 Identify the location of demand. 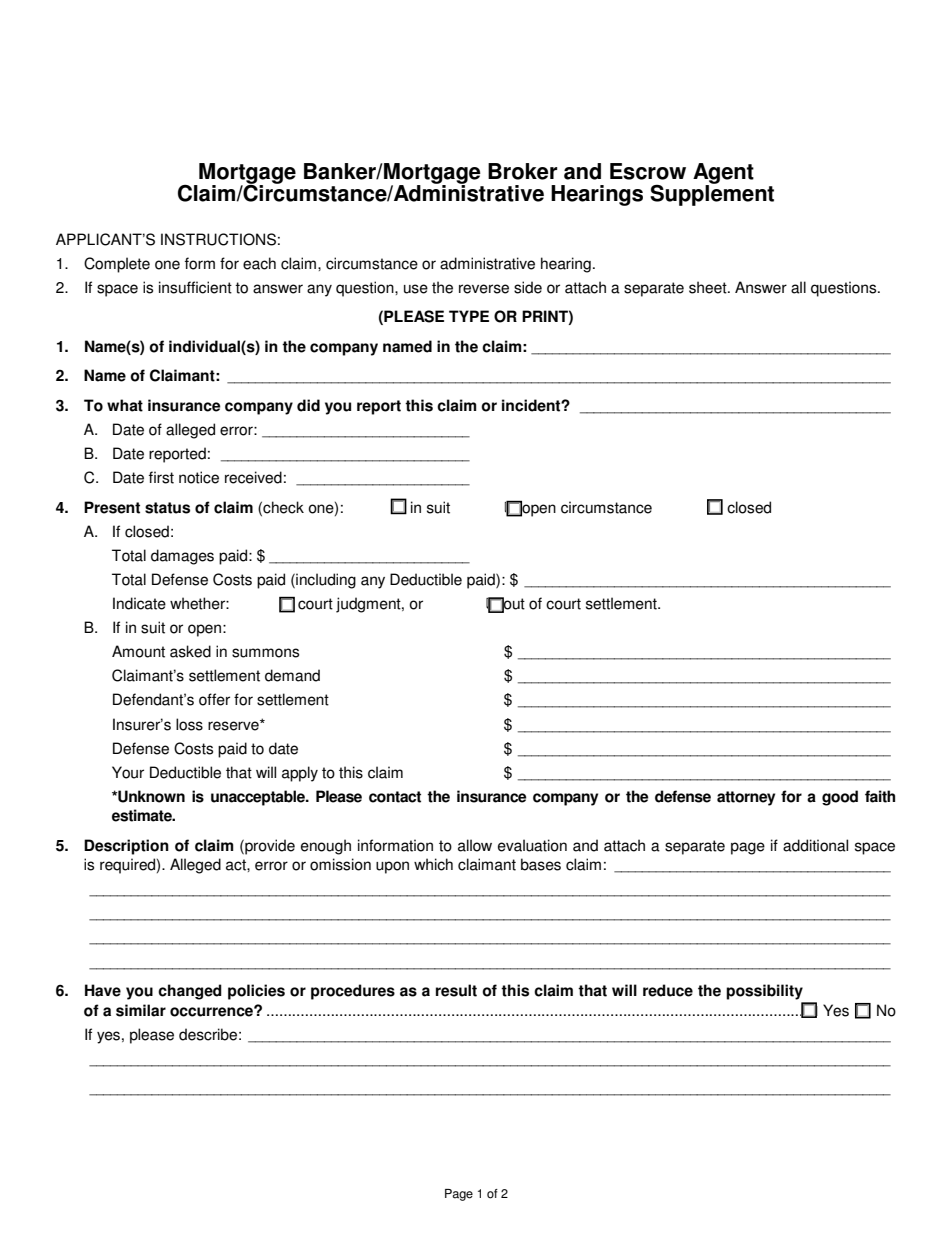
(292, 675).
